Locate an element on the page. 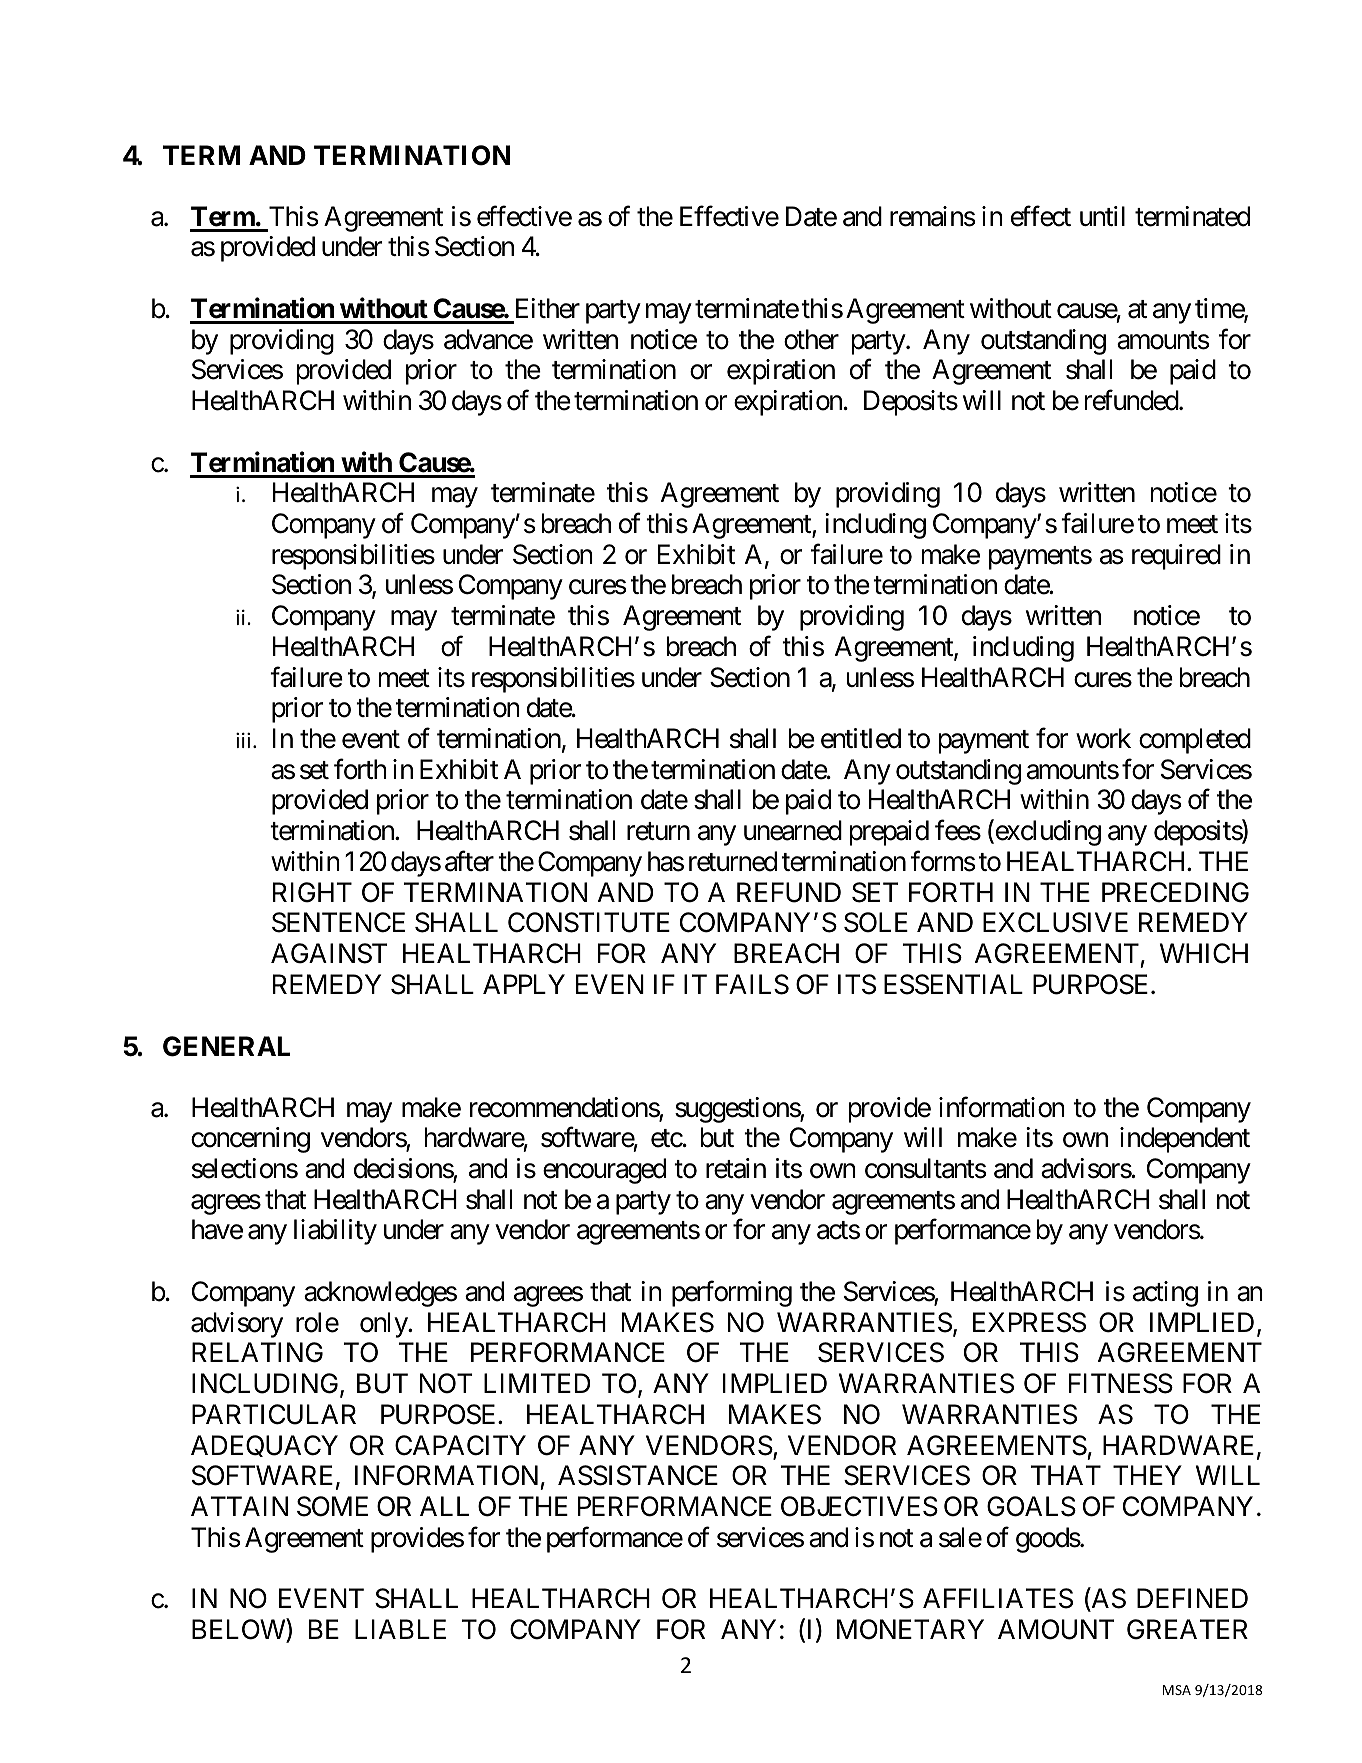 Image resolution: width=1362 pixels, height=1763 pixels. other is located at coordinates (811, 339).
